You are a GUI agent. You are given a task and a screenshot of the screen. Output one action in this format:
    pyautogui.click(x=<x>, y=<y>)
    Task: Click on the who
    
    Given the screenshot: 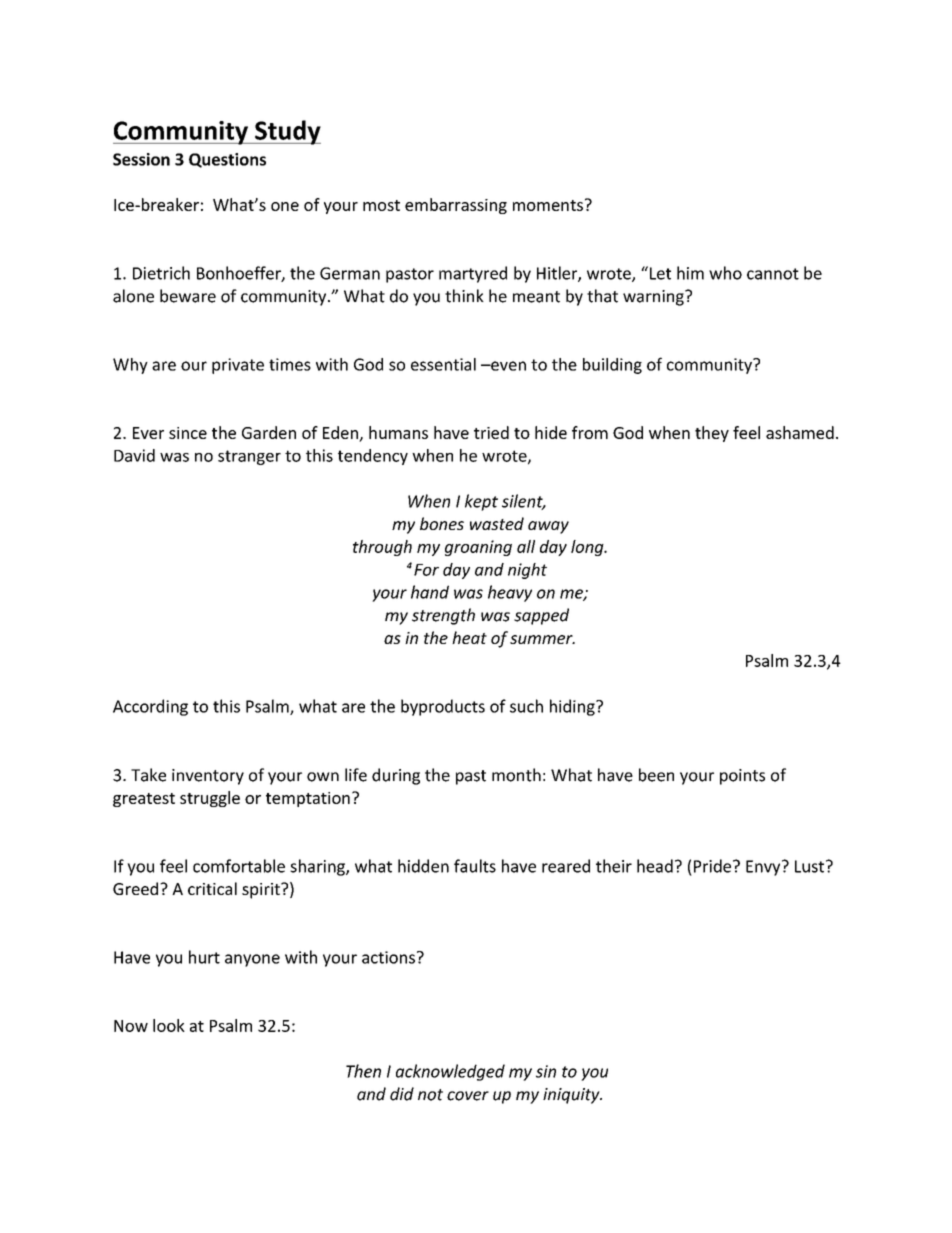 What is the action you would take?
    pyautogui.click(x=725, y=273)
